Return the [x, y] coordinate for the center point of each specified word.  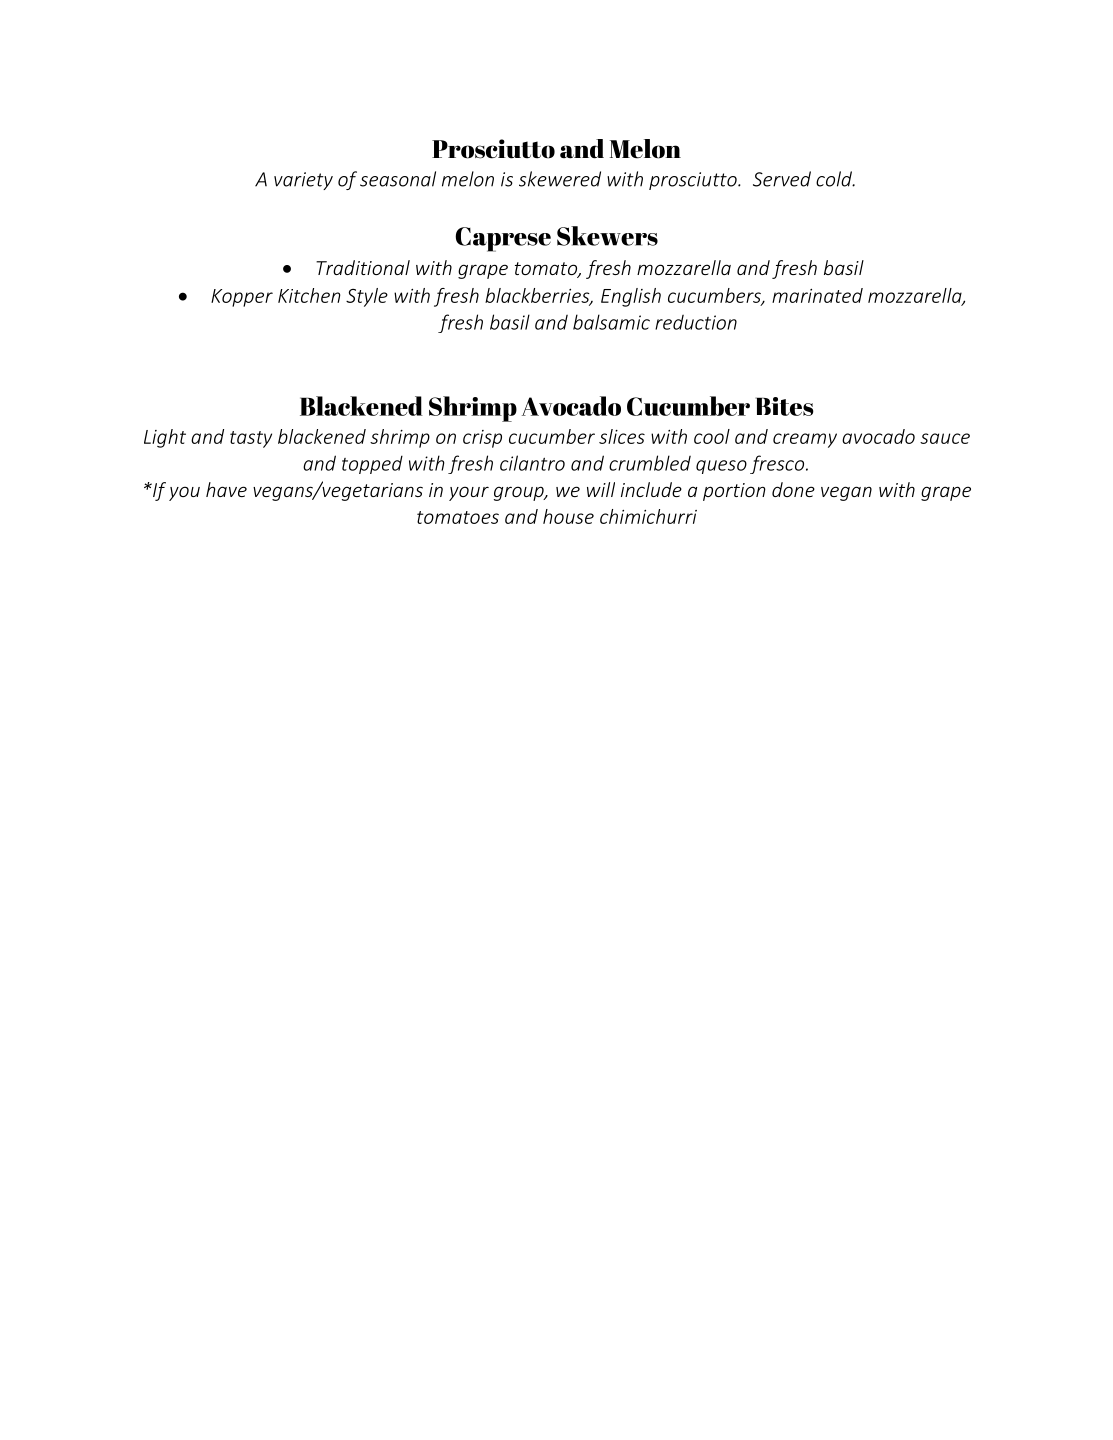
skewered [560, 179]
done [793, 489]
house [568, 516]
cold [835, 179]
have [226, 489]
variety [303, 181]
